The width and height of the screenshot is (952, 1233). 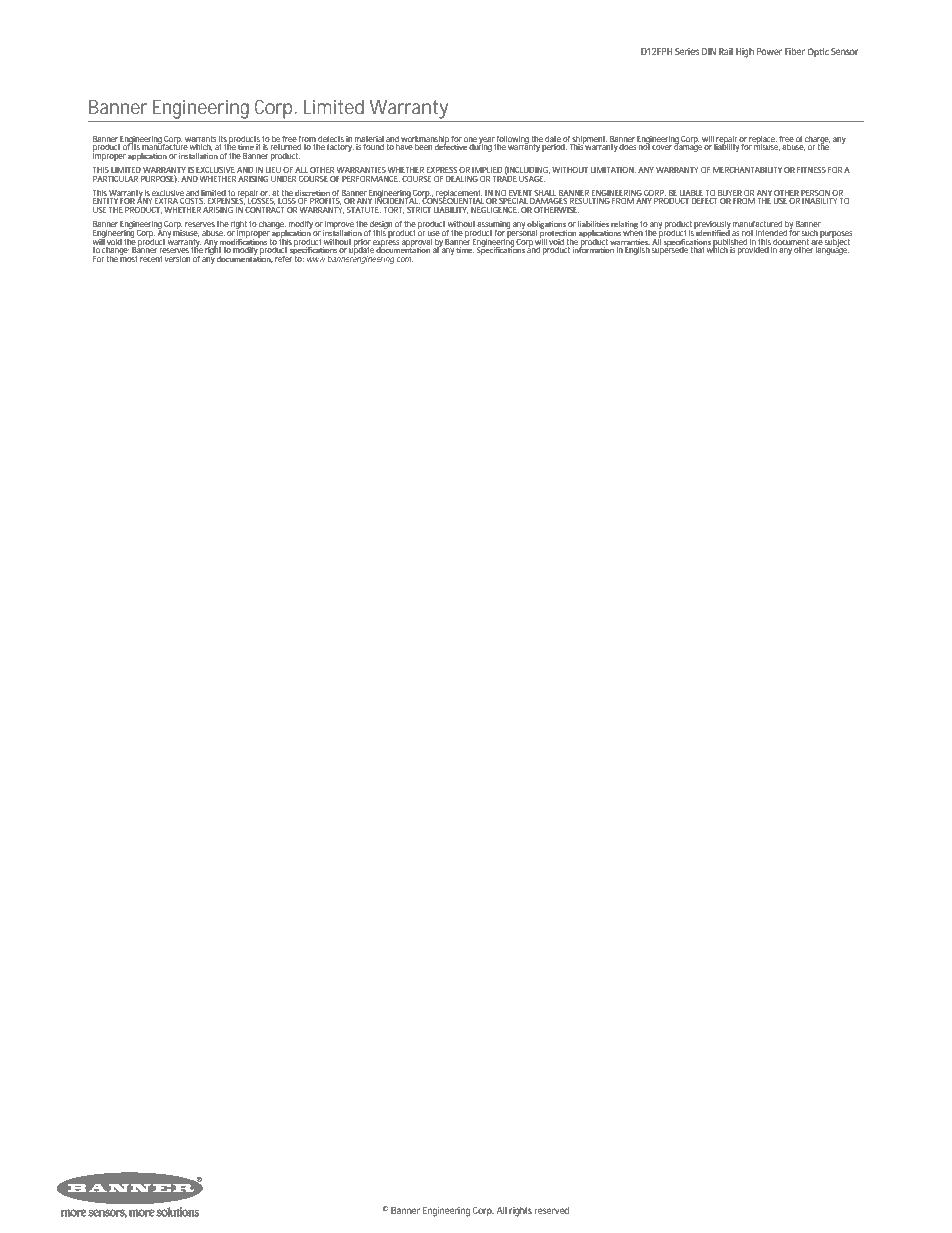 What do you see at coordinates (726, 51) in the screenshot?
I see `Rail` at bounding box center [726, 51].
